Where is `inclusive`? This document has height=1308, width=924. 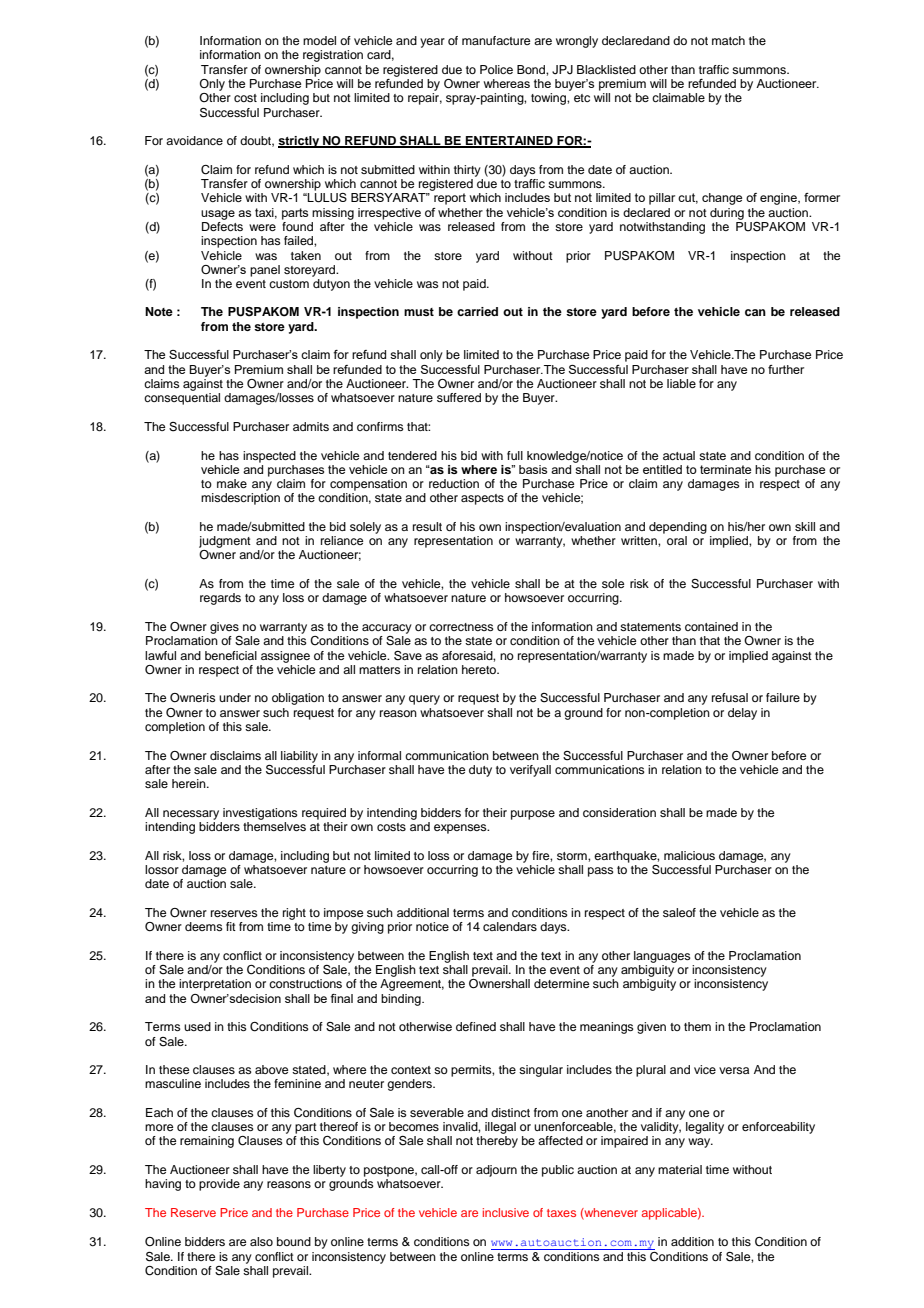
inclusive is located at coordinates (506, 1212).
